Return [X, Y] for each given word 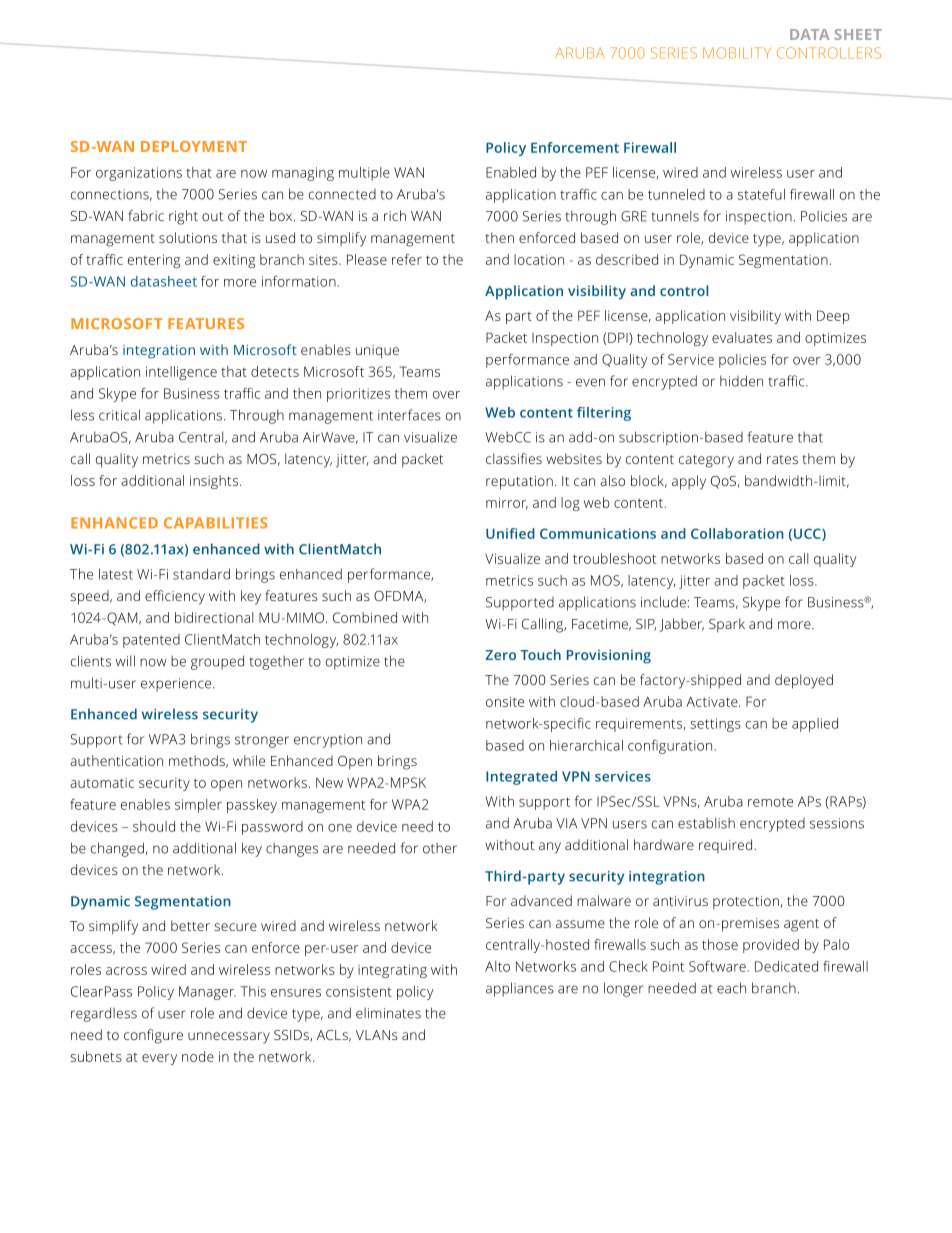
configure [153, 1036]
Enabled [511, 172]
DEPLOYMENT [194, 146]
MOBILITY [737, 53]
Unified [510, 533]
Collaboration [737, 533]
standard [201, 574]
